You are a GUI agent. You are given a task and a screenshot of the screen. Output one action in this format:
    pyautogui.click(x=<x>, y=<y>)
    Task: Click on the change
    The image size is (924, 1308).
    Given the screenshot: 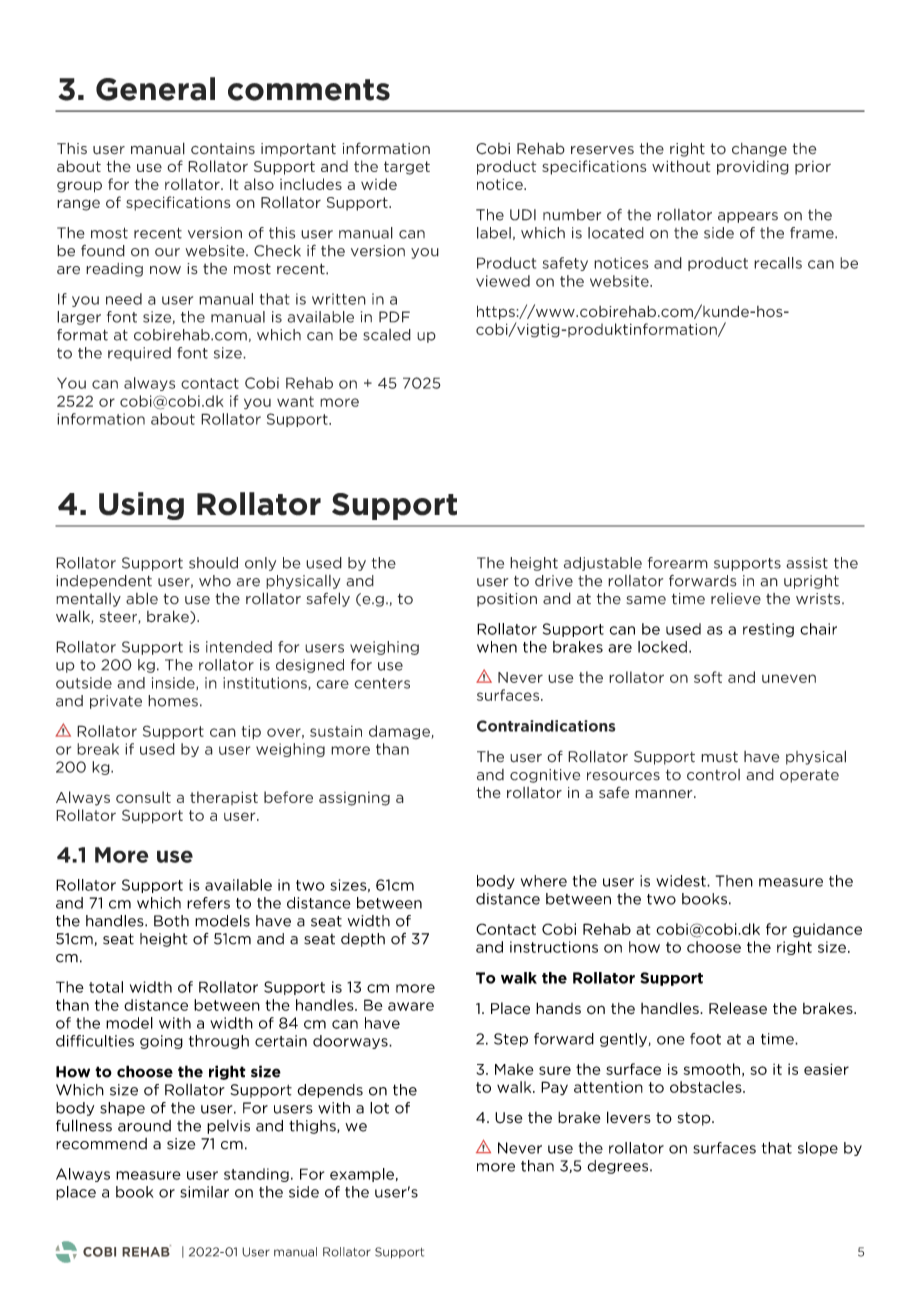 What is the action you would take?
    pyautogui.click(x=759, y=150)
